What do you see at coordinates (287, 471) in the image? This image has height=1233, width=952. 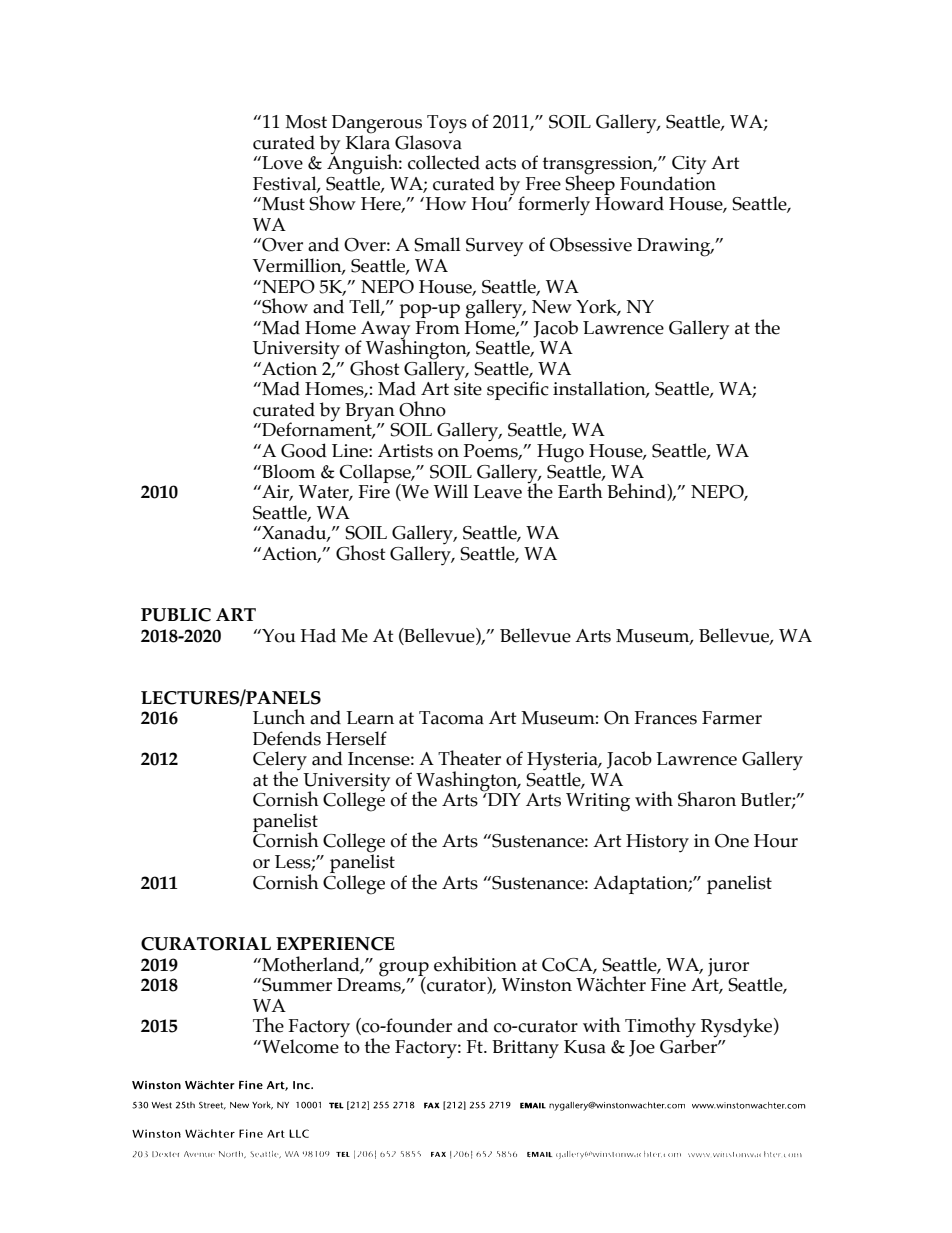 I see `Bloom` at bounding box center [287, 471].
